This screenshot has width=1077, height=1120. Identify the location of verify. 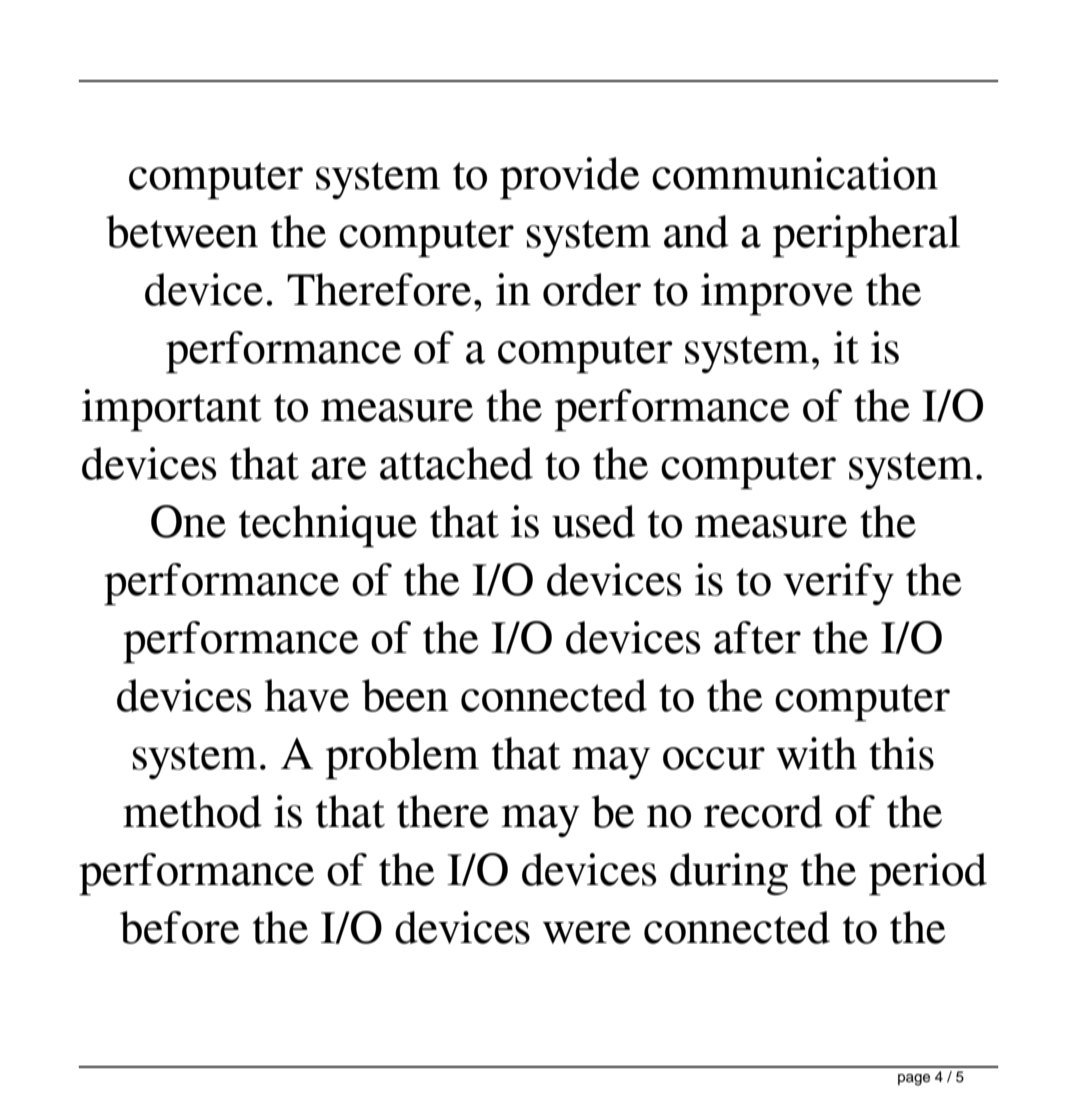
(838, 584).
